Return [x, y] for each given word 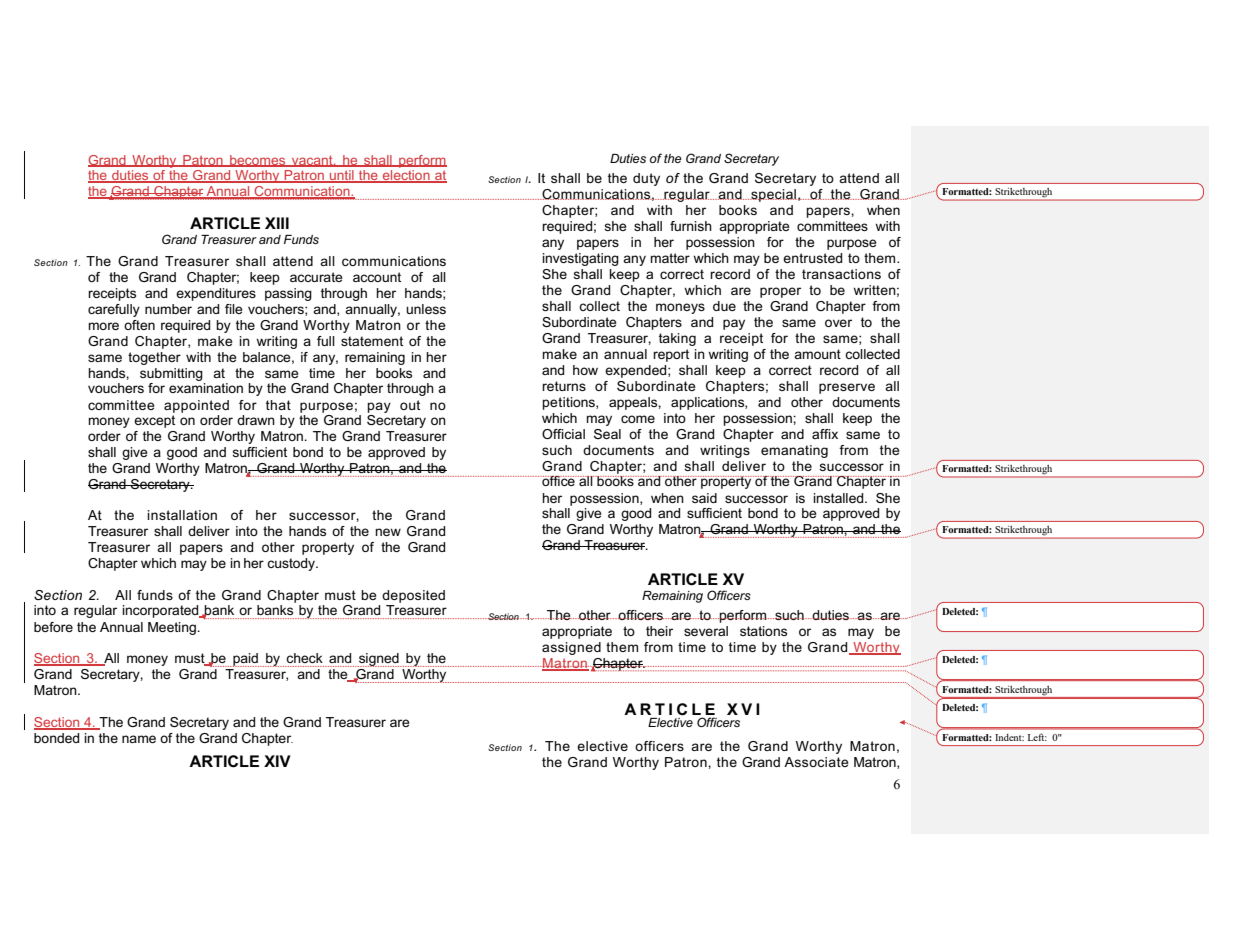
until [342, 176]
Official [563, 434]
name [139, 739]
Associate [816, 762]
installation [182, 515]
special [773, 195]
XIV [277, 761]
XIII [277, 223]
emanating [794, 451]
